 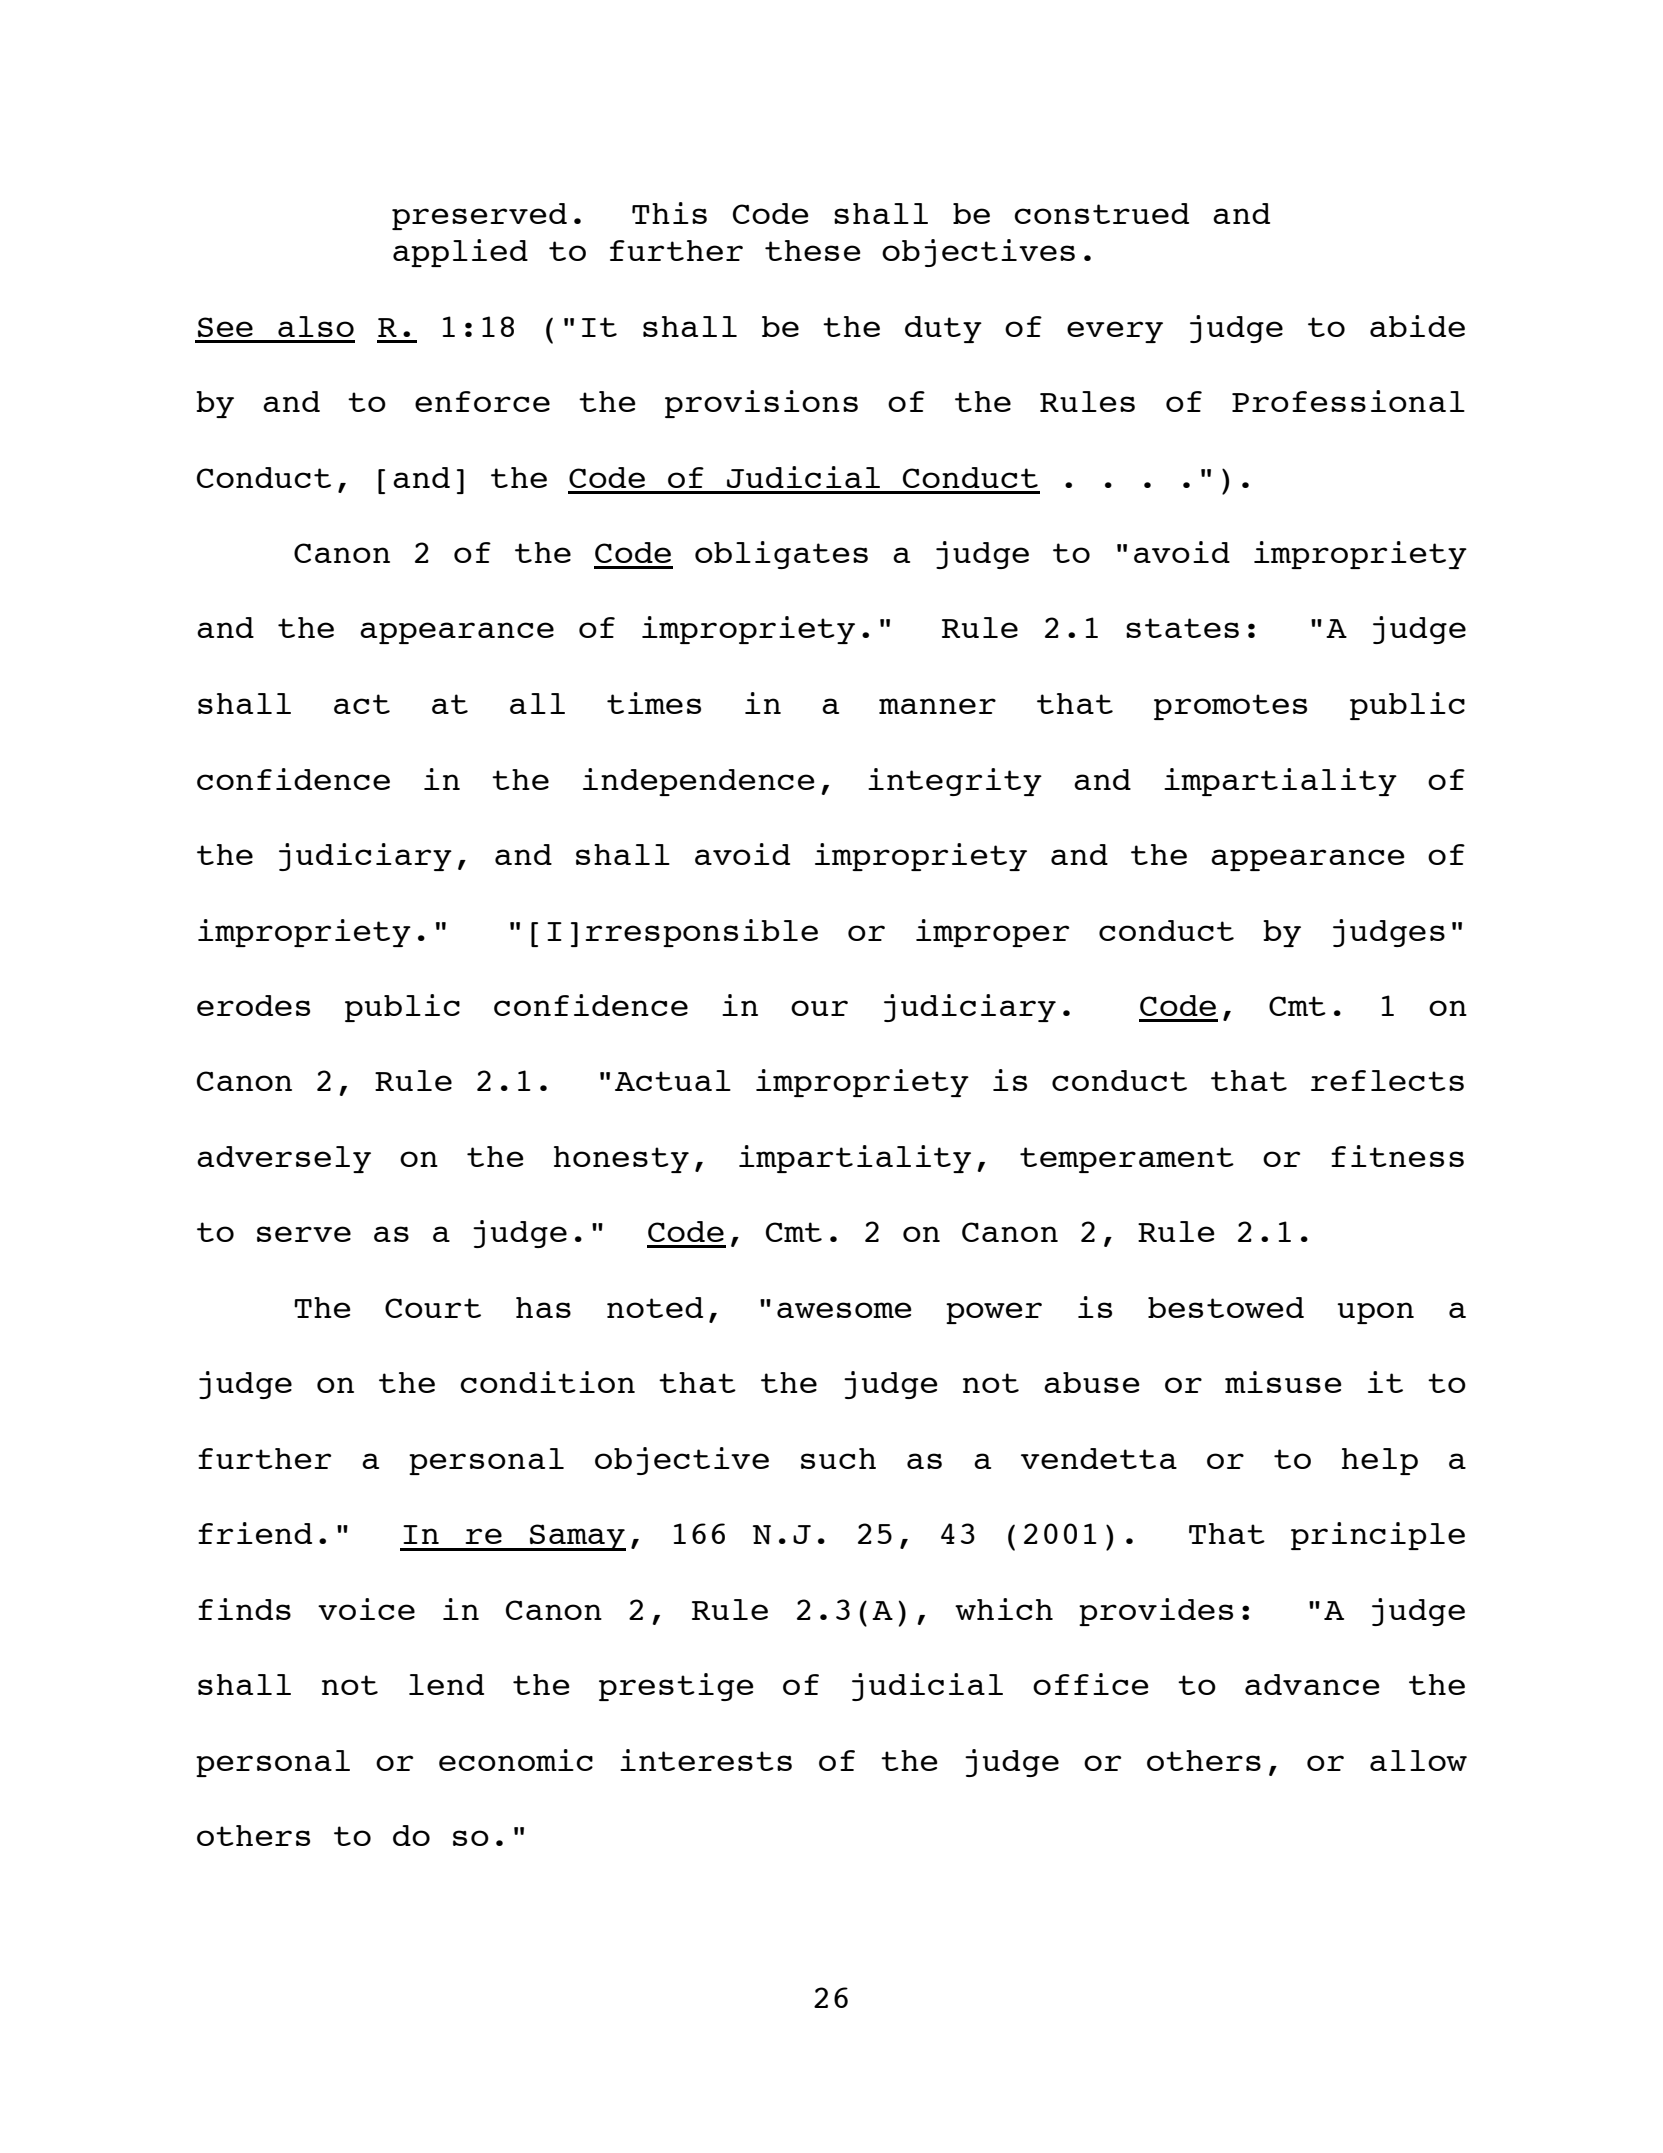 What do you see at coordinates (992, 933) in the page?
I see `improper` at bounding box center [992, 933].
